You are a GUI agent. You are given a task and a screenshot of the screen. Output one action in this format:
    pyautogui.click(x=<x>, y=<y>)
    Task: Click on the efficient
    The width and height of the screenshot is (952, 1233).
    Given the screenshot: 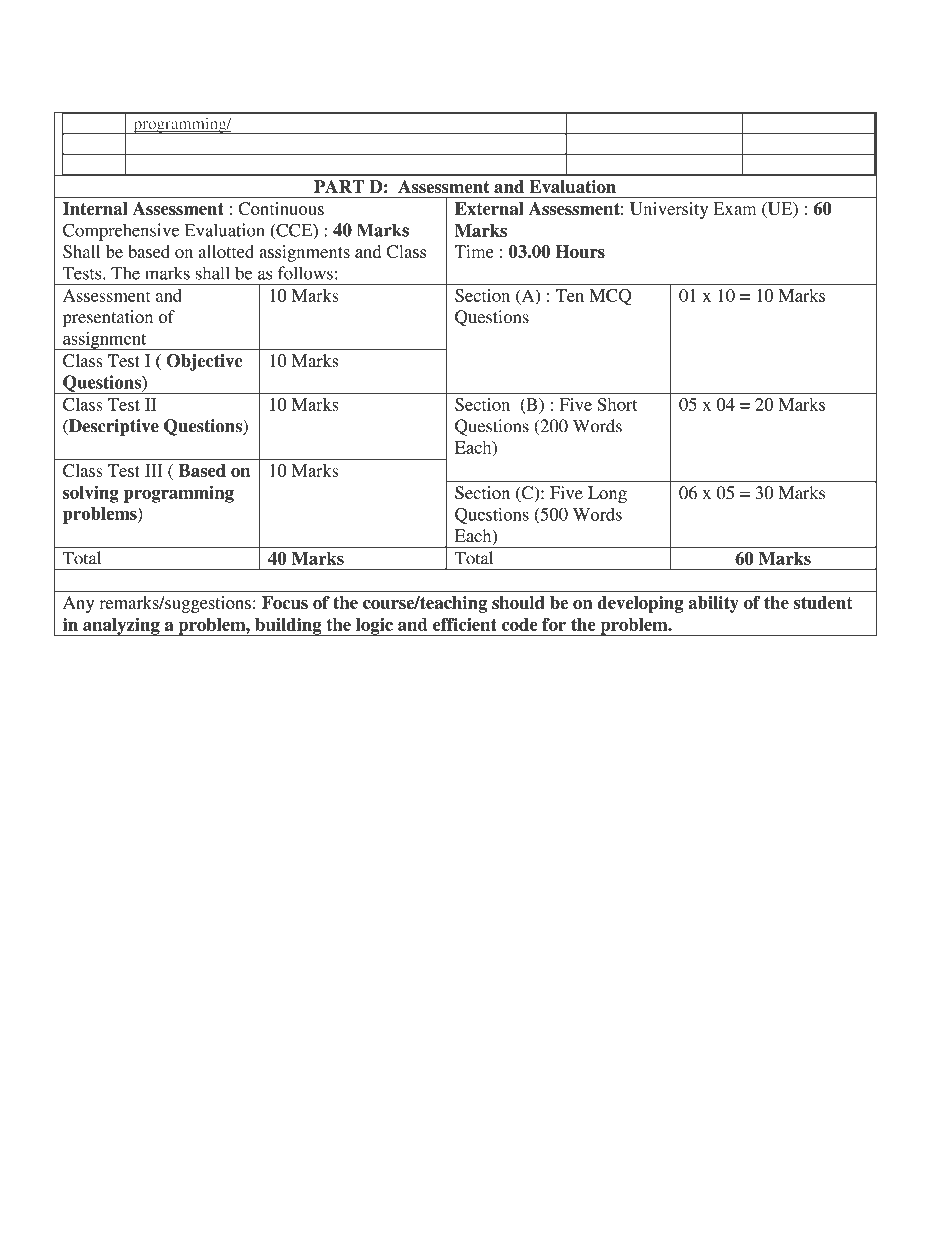 What is the action you would take?
    pyautogui.click(x=465, y=624)
